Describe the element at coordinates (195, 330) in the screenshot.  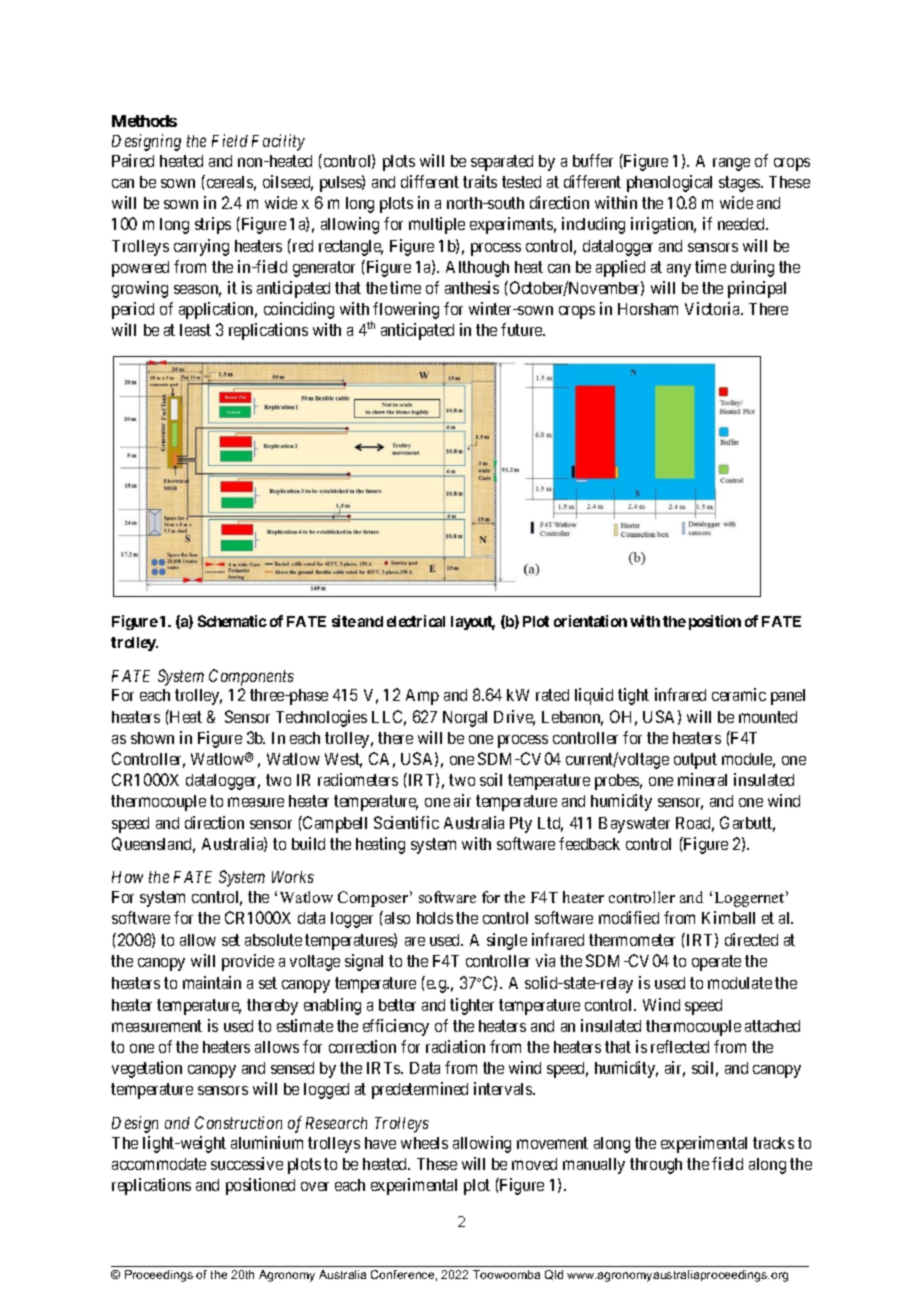
I see `least` at that location.
